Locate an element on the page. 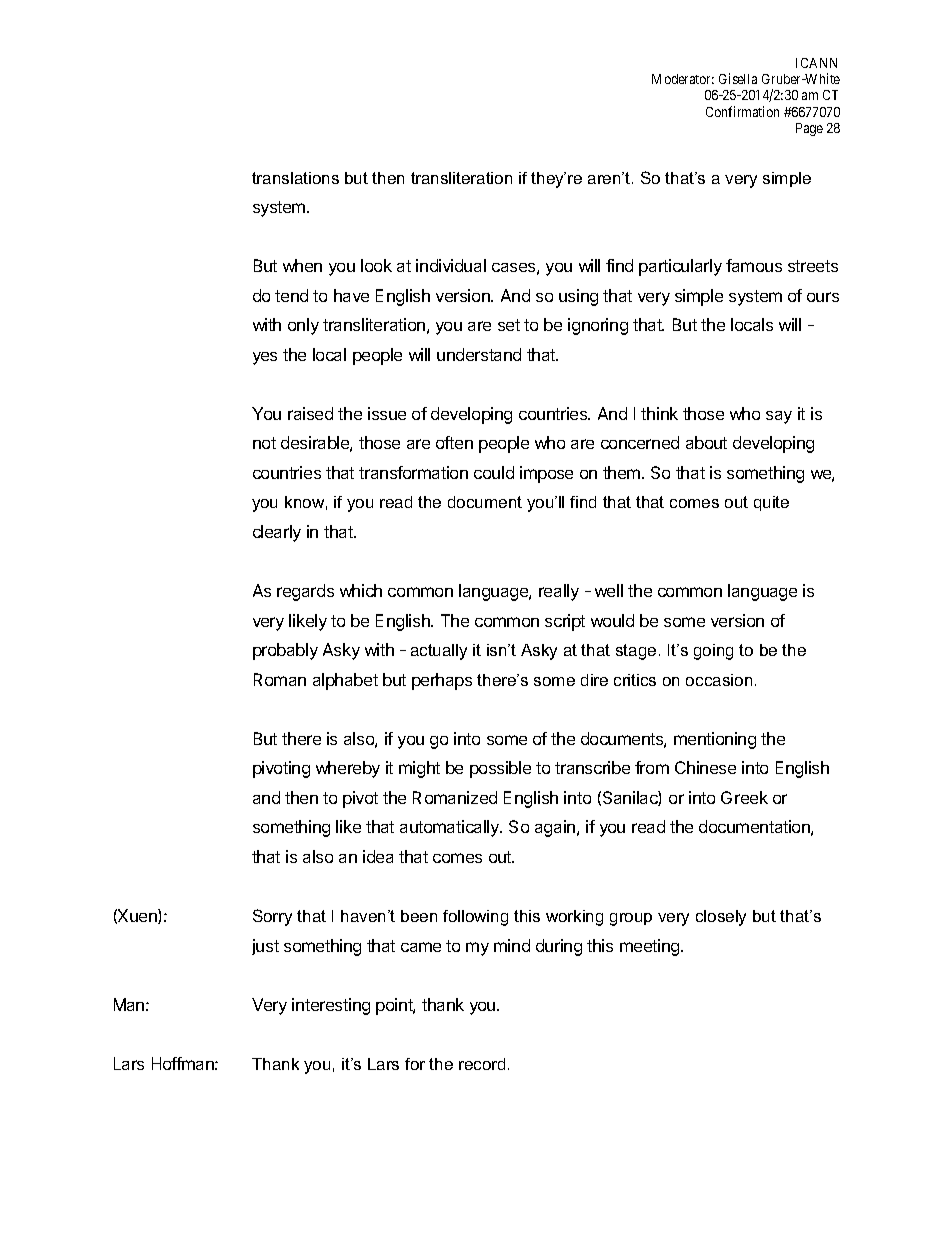 The width and height of the page is (952, 1233). record is located at coordinates (482, 1064).
